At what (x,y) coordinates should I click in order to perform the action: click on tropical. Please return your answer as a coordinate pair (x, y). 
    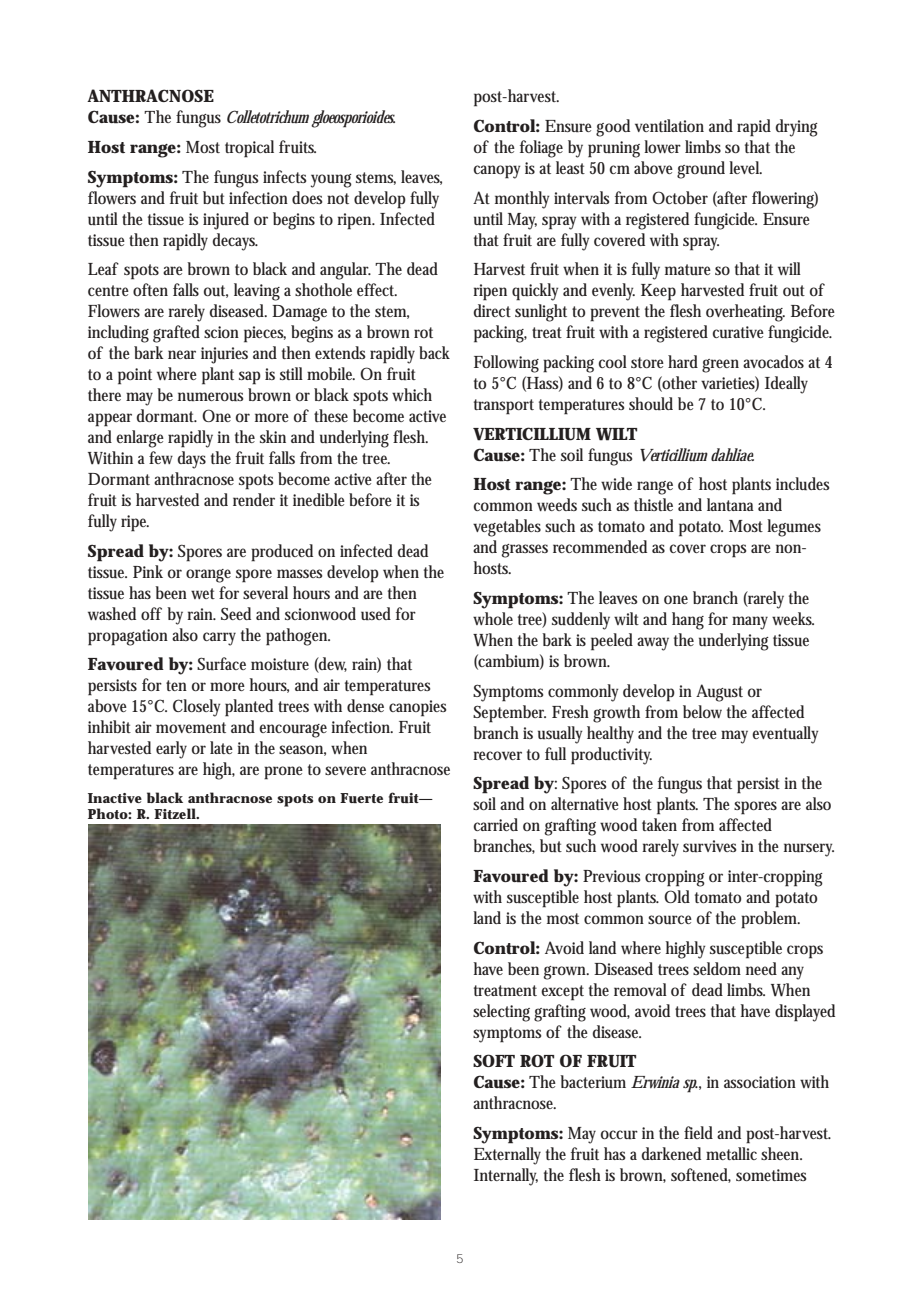
    Looking at the image, I should click on (249, 149).
